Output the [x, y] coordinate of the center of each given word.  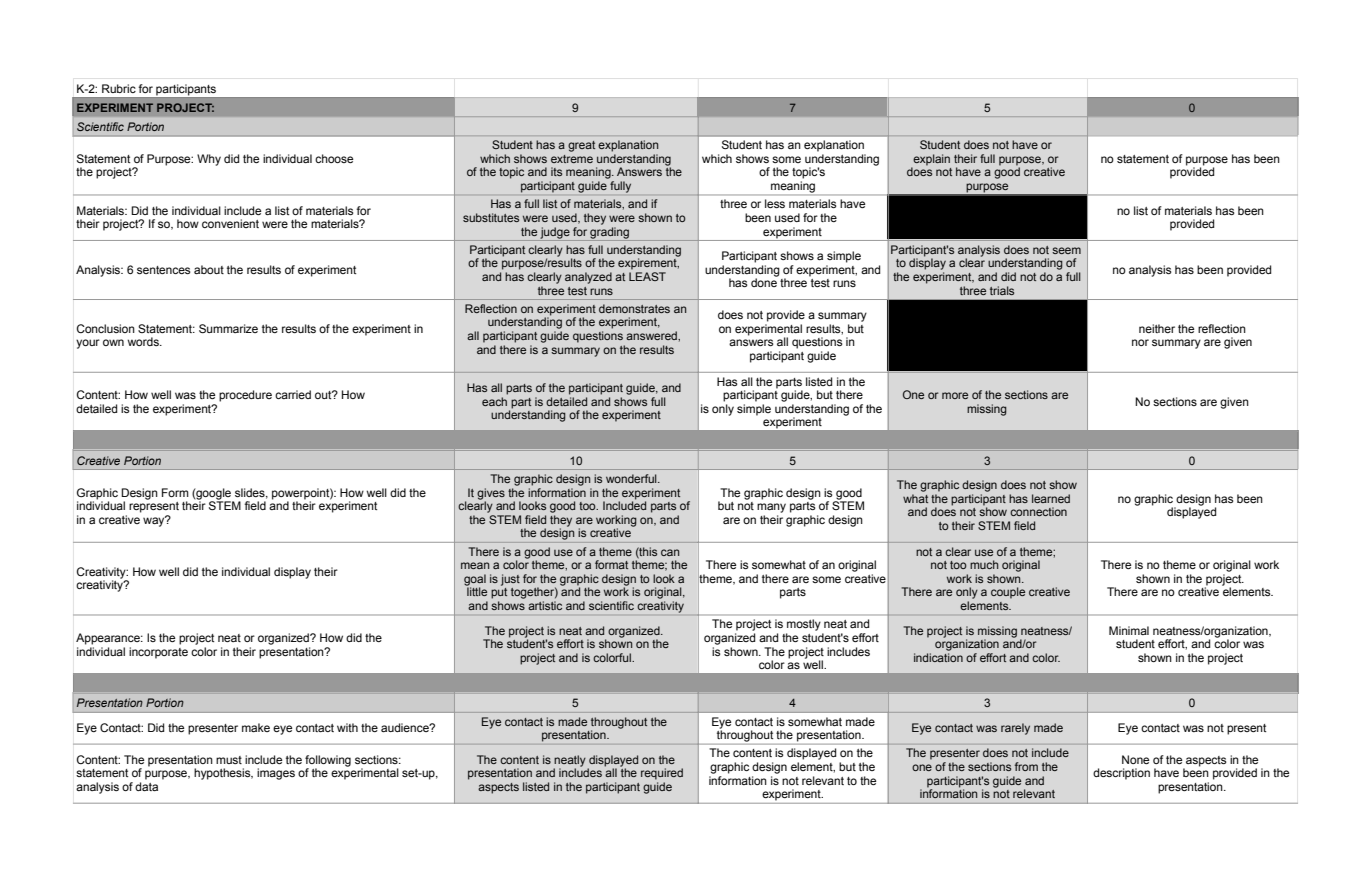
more [955, 395]
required [662, 774]
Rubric [119, 88]
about [209, 269]
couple [1008, 593]
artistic [545, 605]
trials [1002, 290]
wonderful [632, 478]
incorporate [158, 653]
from [1026, 766]
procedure [245, 396]
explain [930, 161]
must [229, 760]
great [581, 146]
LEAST [647, 276]
